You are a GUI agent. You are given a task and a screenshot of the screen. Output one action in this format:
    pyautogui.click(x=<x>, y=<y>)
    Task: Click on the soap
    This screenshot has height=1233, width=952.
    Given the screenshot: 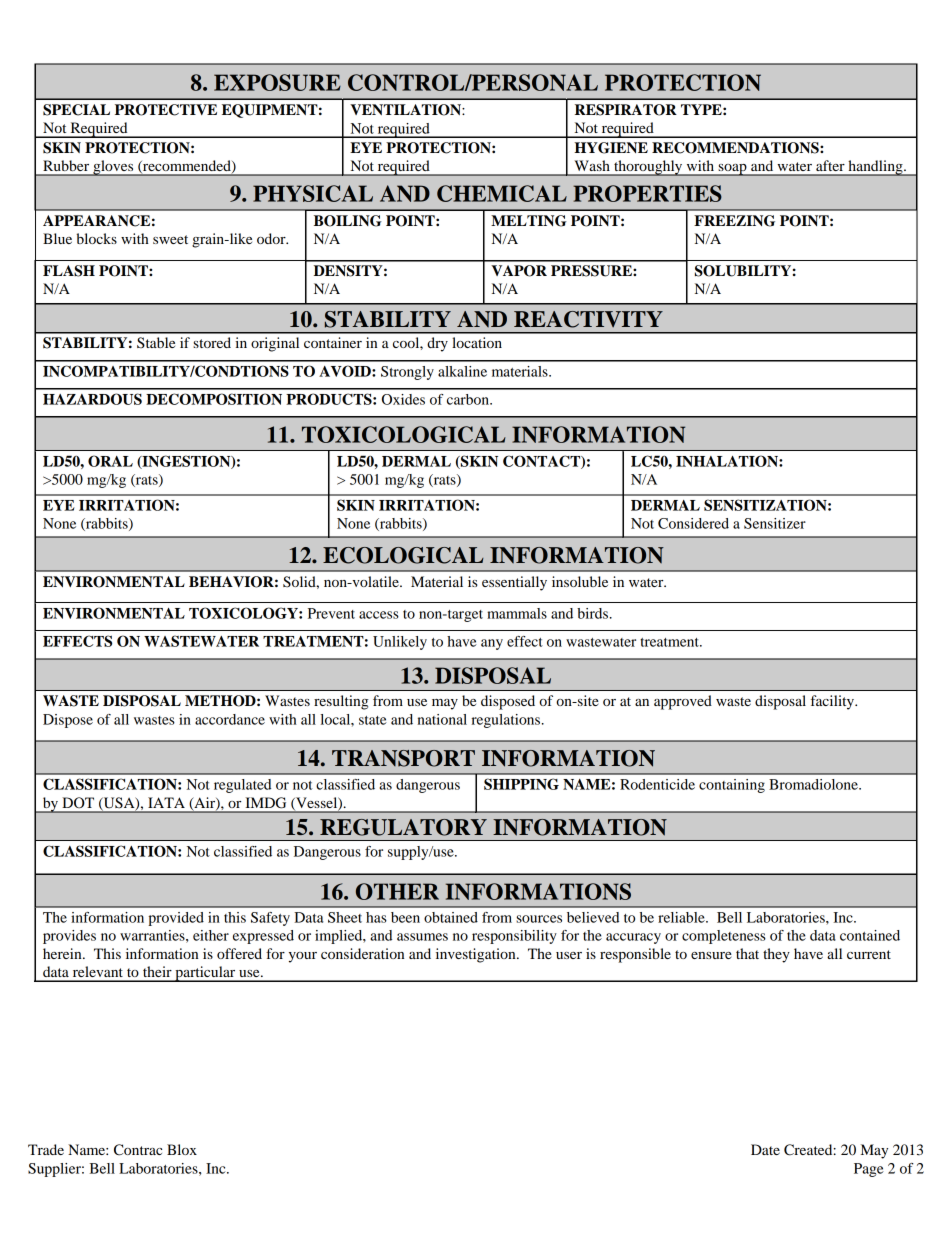 What is the action you would take?
    pyautogui.click(x=732, y=170)
